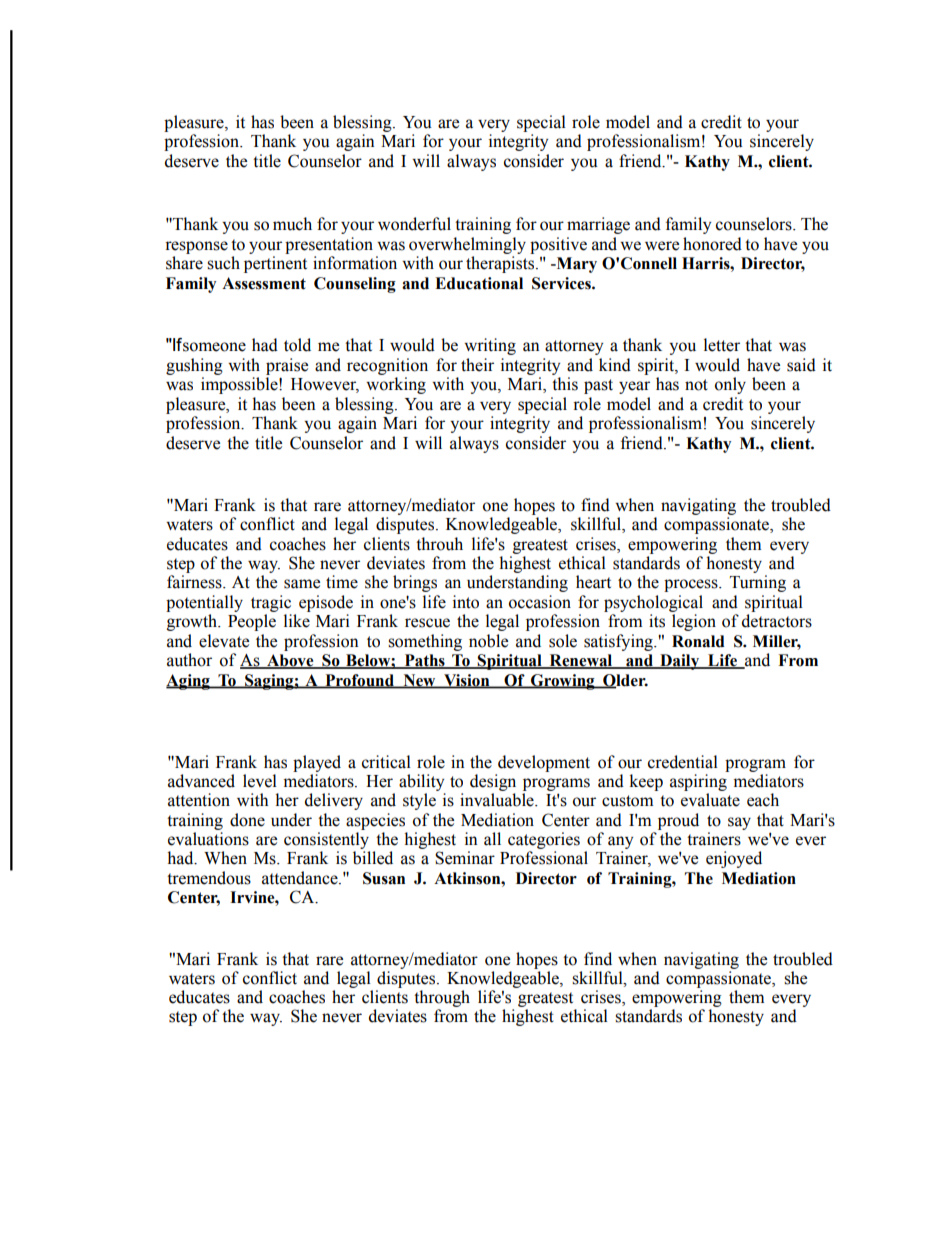 The width and height of the document is (952, 1233). What do you see at coordinates (734, 859) in the document?
I see `enjoyed` at bounding box center [734, 859].
